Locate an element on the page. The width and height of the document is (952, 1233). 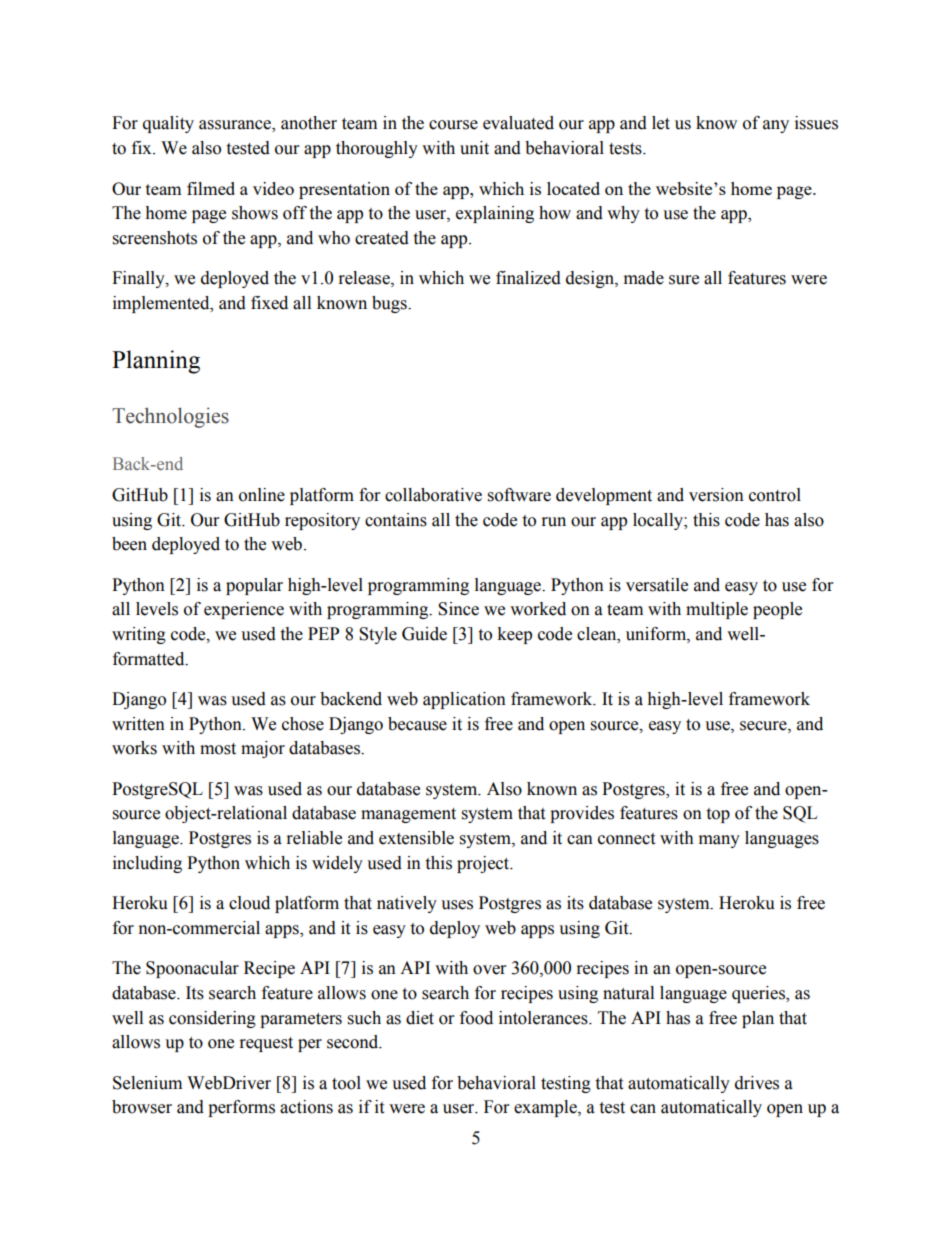
assurance is located at coordinates (236, 126).
